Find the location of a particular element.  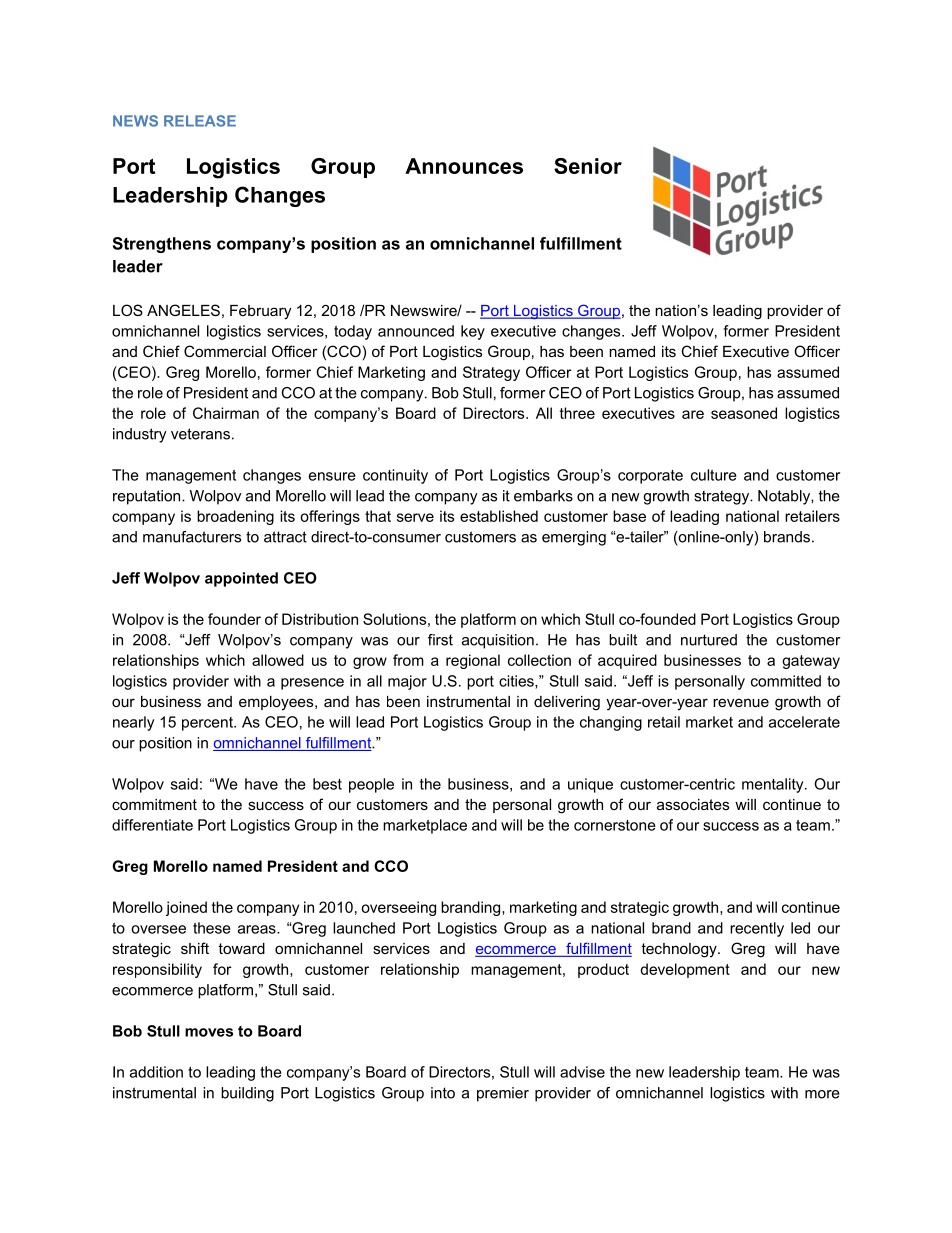

Announces is located at coordinates (464, 166).
